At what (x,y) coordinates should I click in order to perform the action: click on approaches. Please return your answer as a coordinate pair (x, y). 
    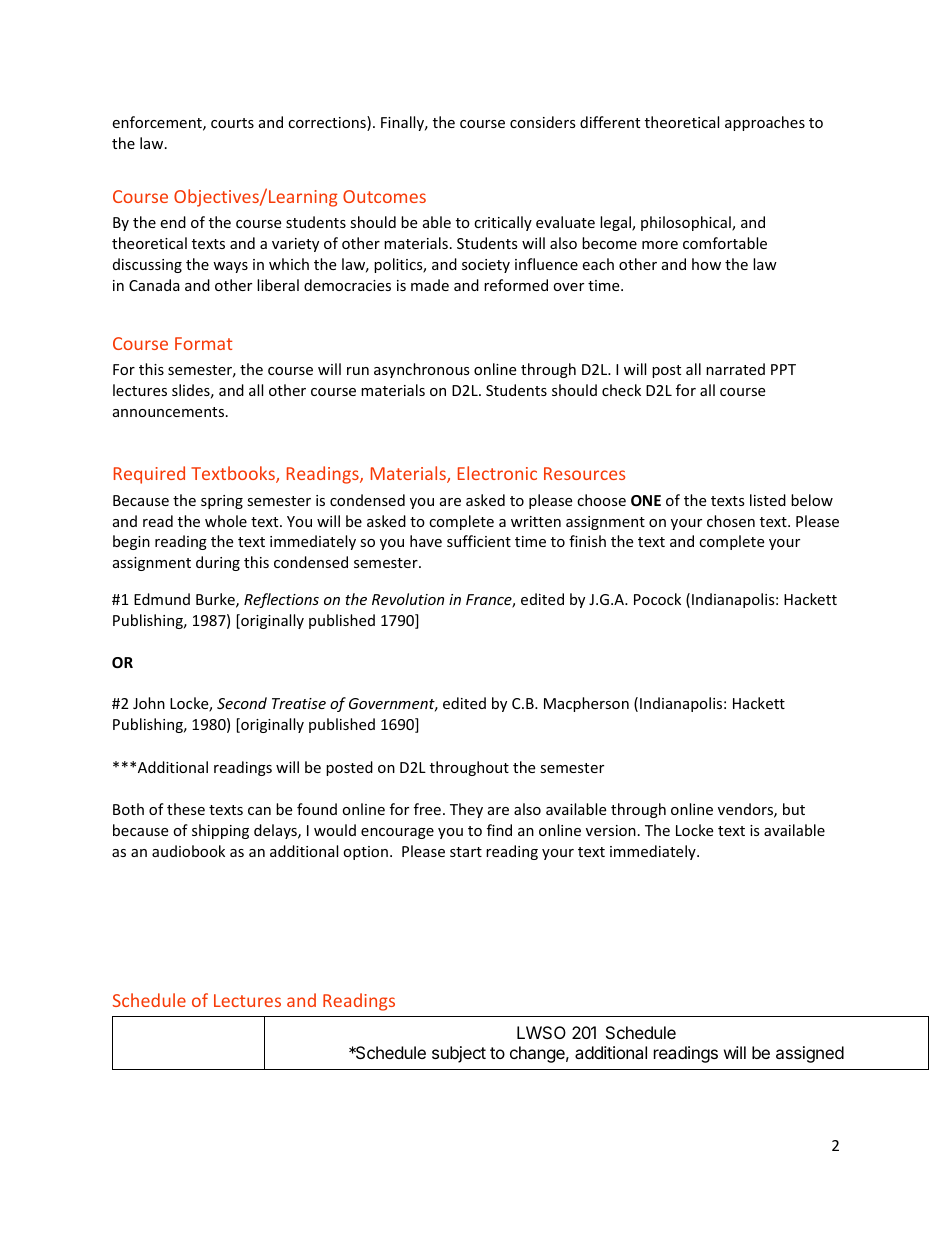
    Looking at the image, I should click on (765, 123).
